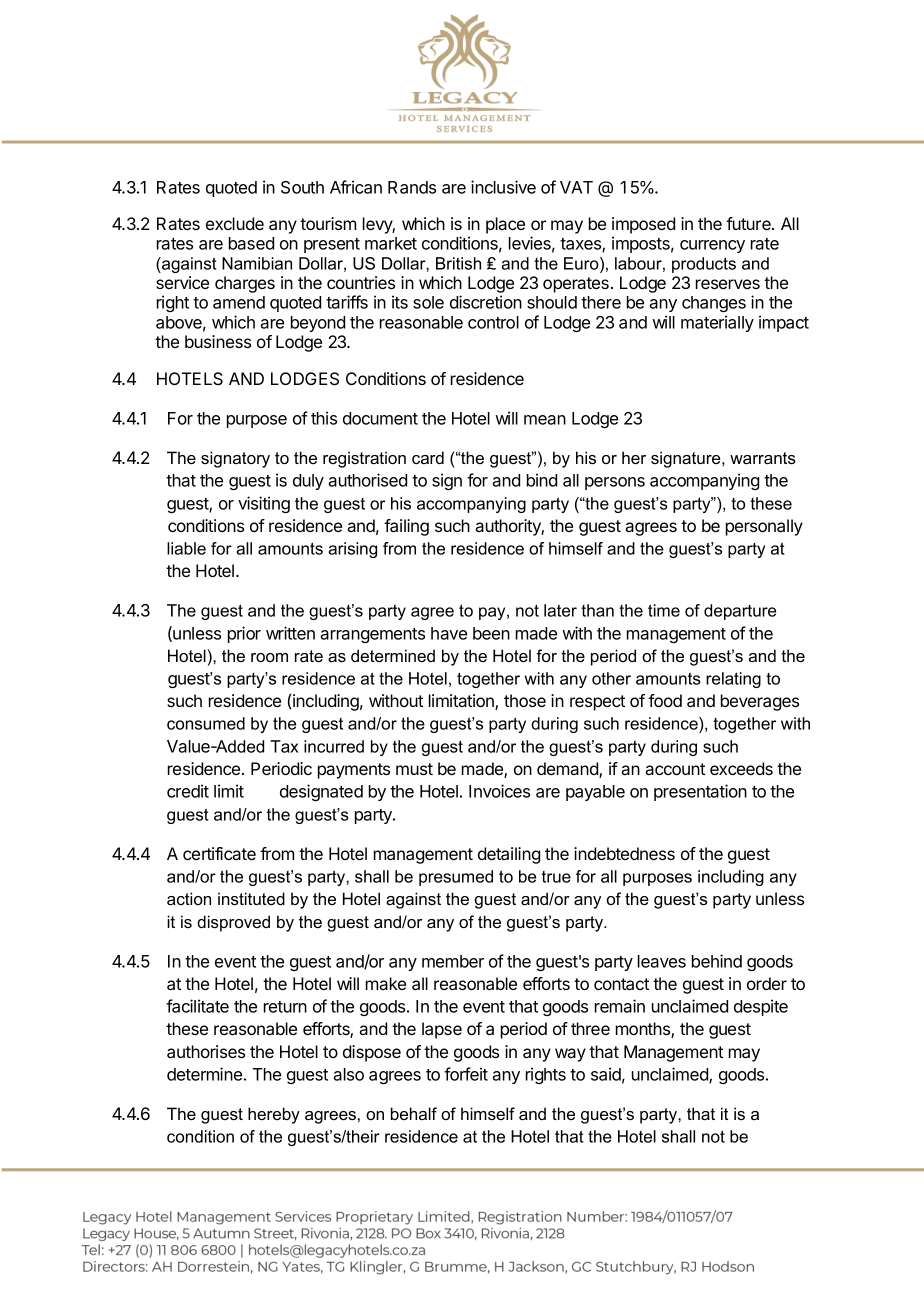  Describe the element at coordinates (525, 700) in the page. I see `those` at that location.
